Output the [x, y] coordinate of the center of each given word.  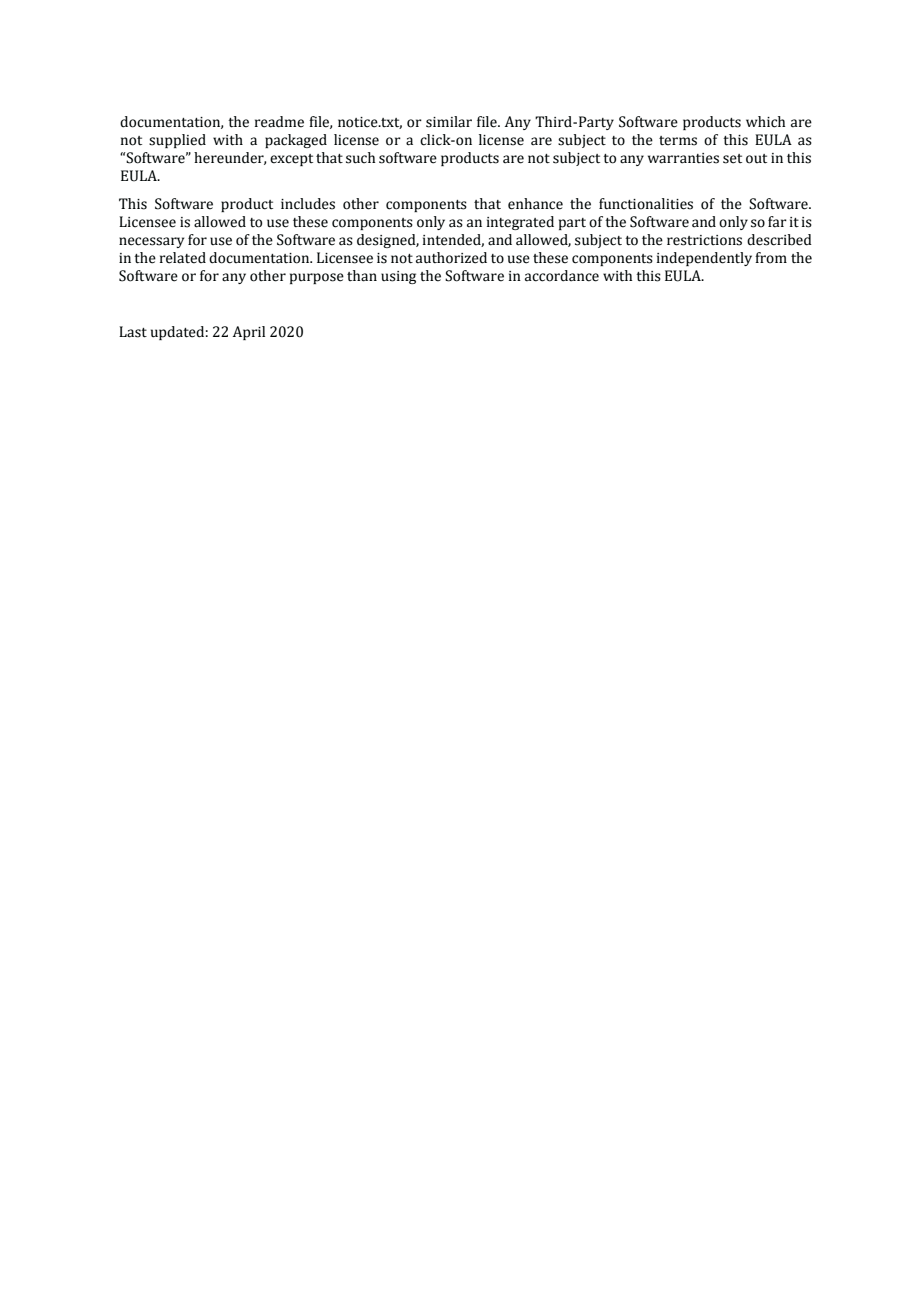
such [360, 158]
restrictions [704, 240]
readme [279, 122]
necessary [151, 242]
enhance [535, 204]
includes [308, 204]
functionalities [646, 204]
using [398, 277]
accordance [562, 276]
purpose [317, 278]
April [249, 333]
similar [449, 122]
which [765, 122]
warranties [683, 158]
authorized [451, 258]
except [291, 160]
